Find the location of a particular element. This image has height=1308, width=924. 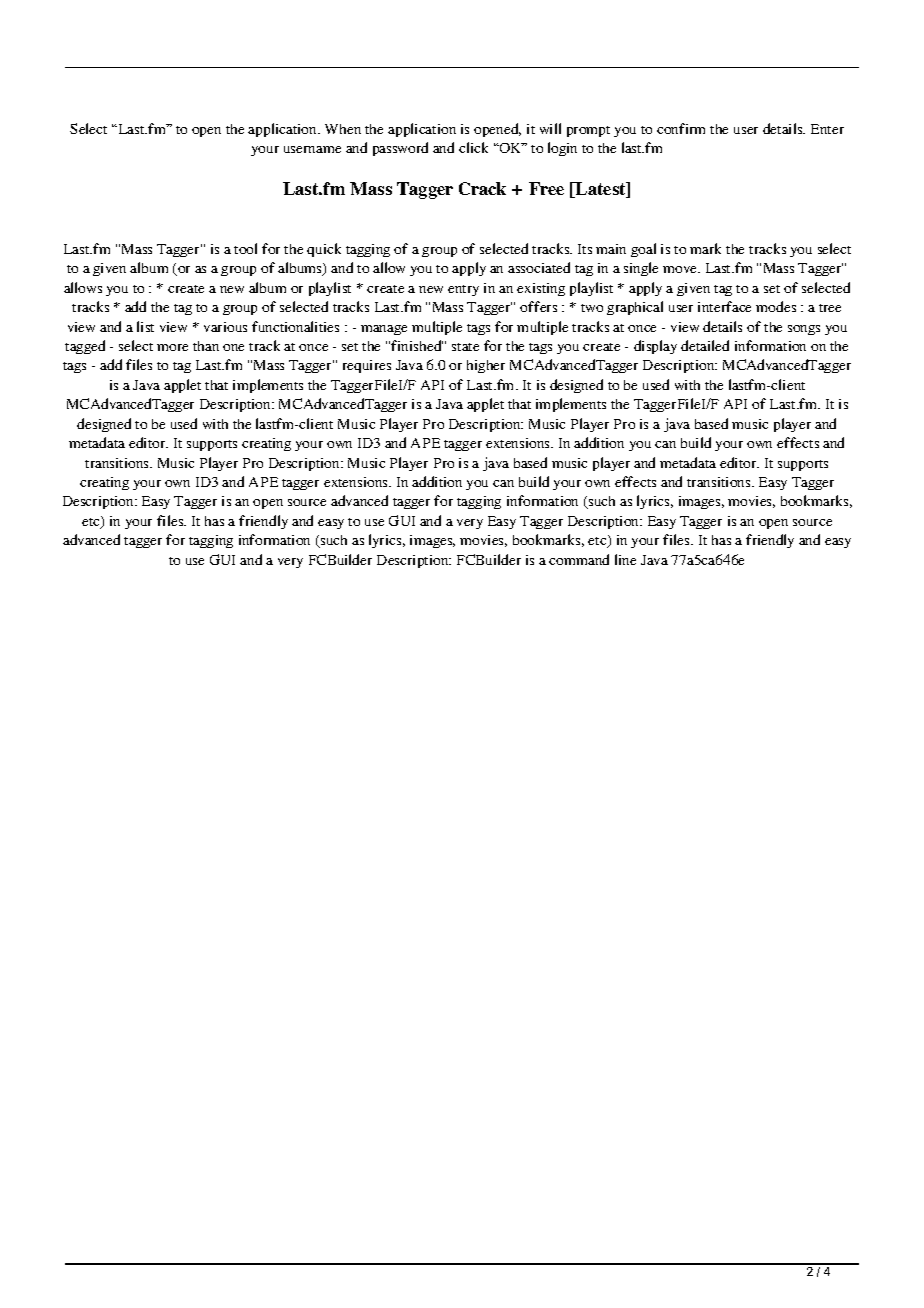

tool is located at coordinates (245, 248).
